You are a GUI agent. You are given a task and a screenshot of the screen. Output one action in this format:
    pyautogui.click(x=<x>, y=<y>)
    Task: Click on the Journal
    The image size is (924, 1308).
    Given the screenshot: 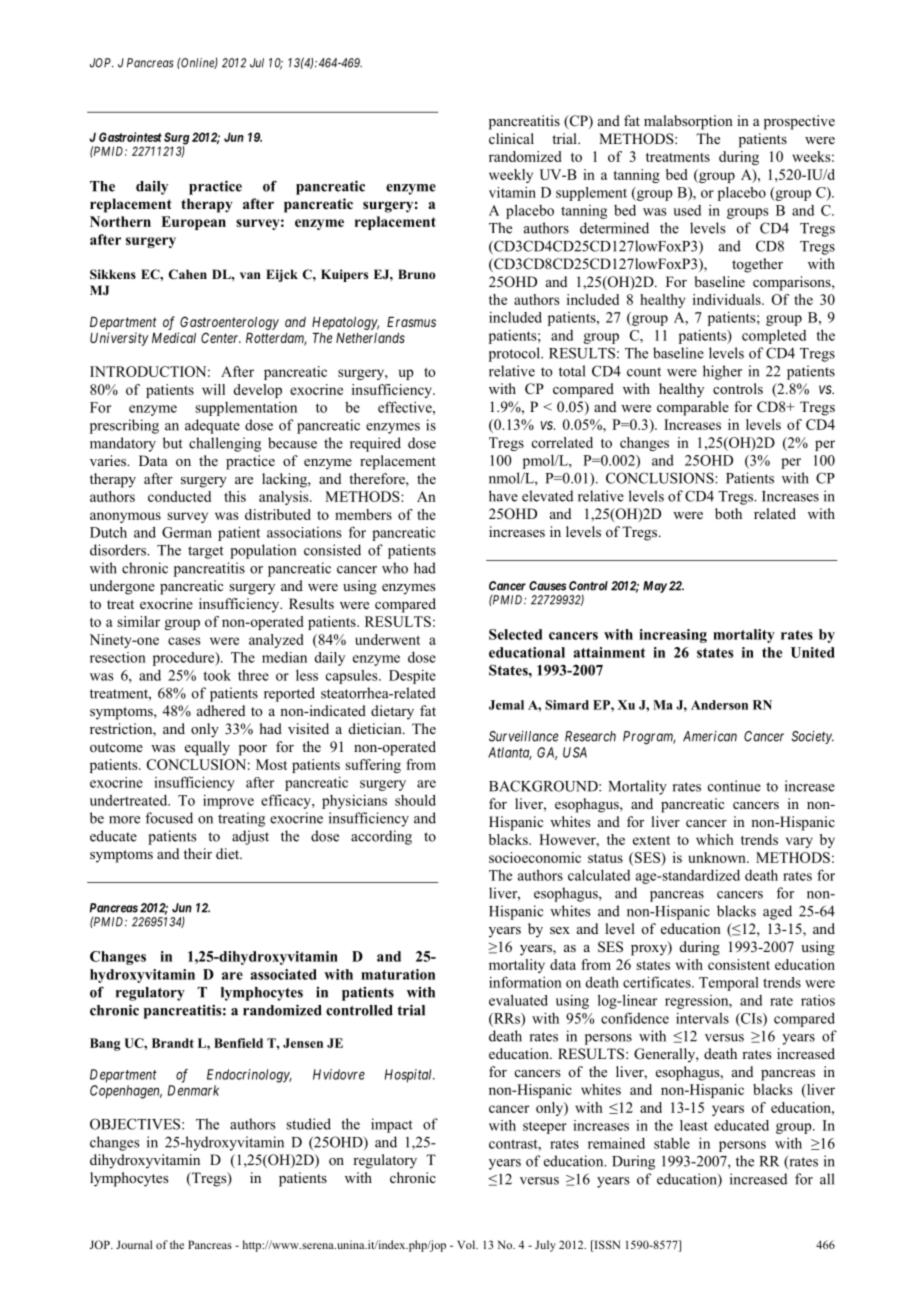 What is the action you would take?
    pyautogui.click(x=134, y=1244)
